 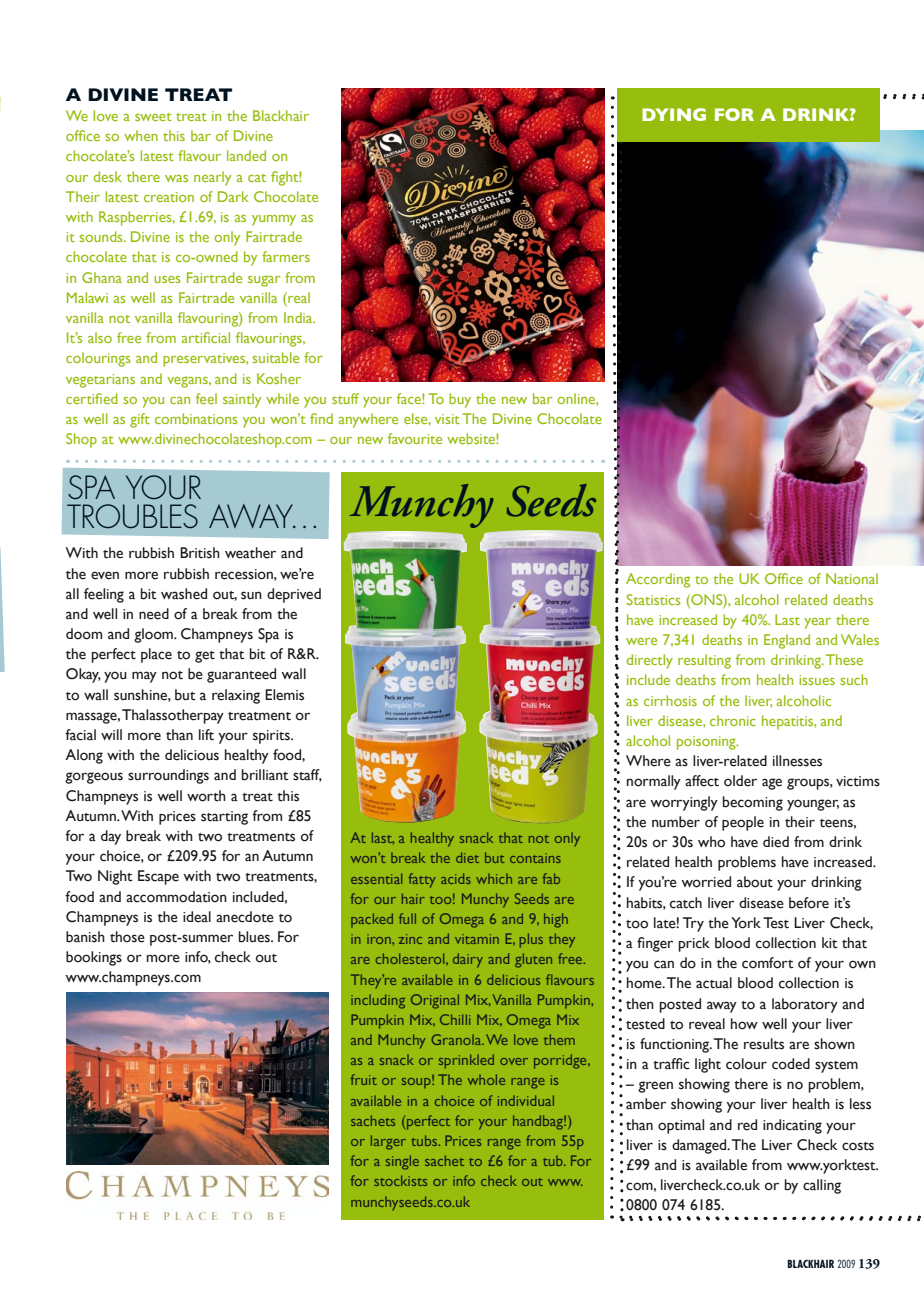 What do you see at coordinates (156, 655) in the image?
I see `place` at bounding box center [156, 655].
